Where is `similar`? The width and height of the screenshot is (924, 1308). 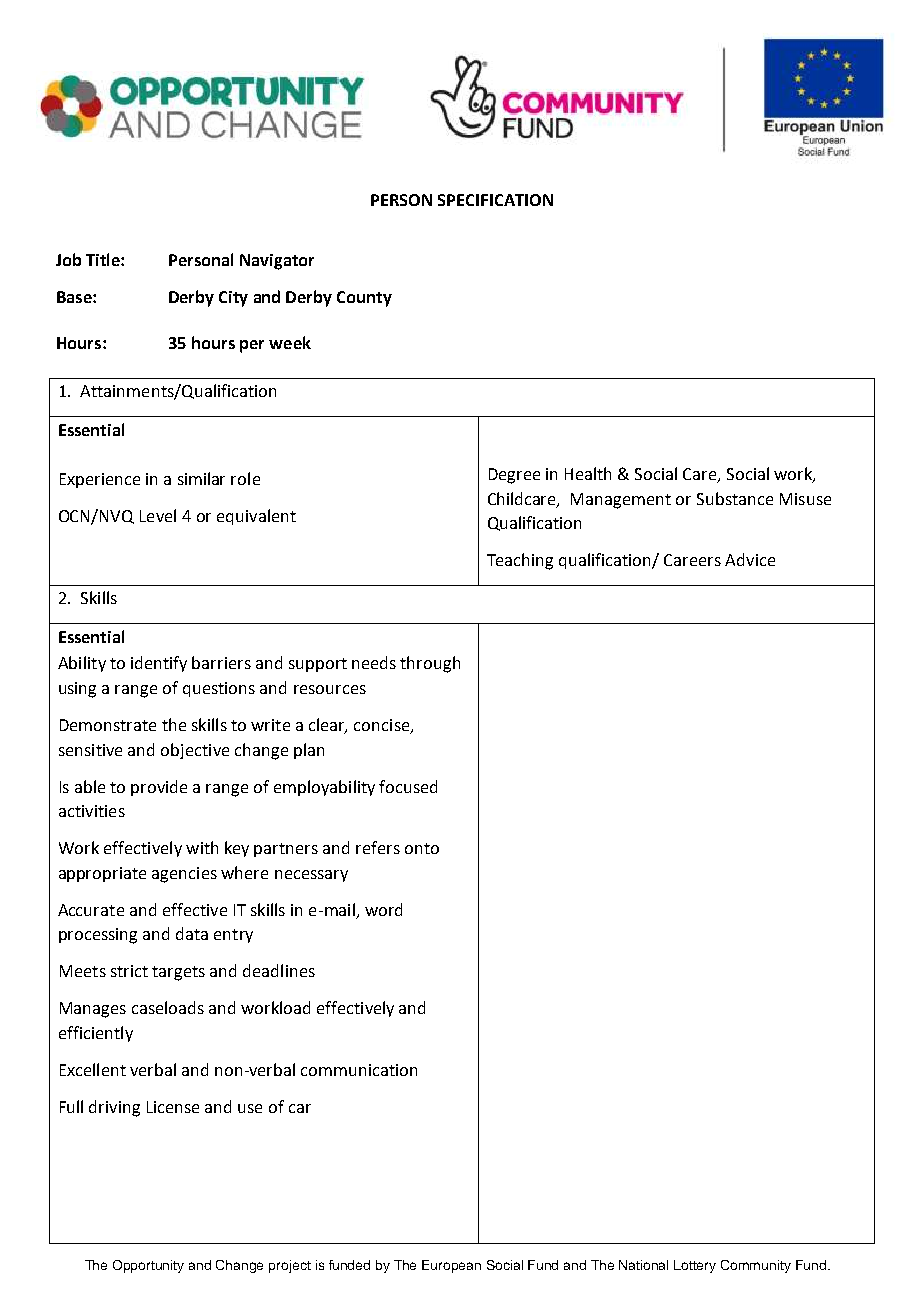
similar is located at coordinates (201, 478).
